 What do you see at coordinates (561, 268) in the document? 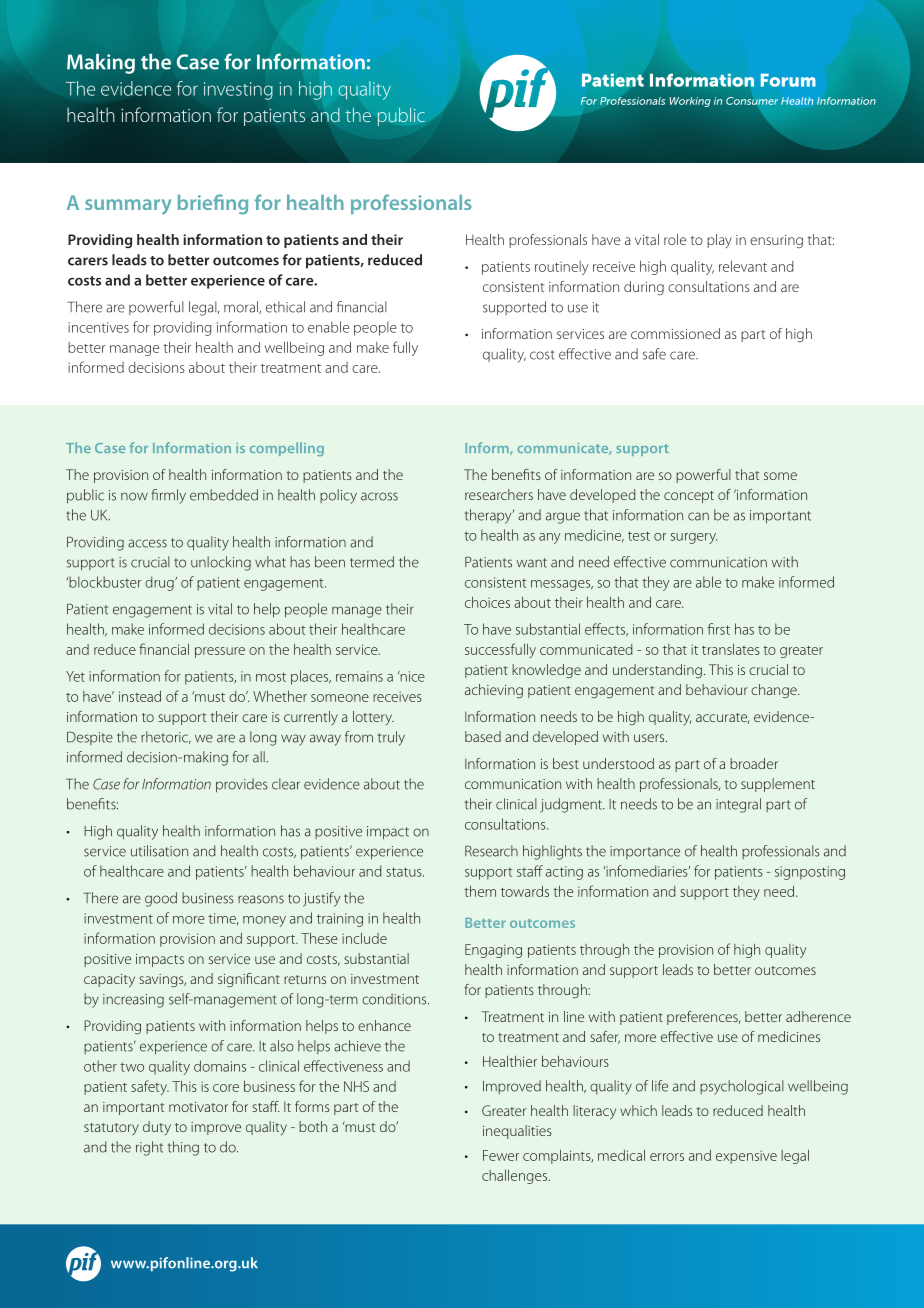
I see `routinely` at bounding box center [561, 268].
